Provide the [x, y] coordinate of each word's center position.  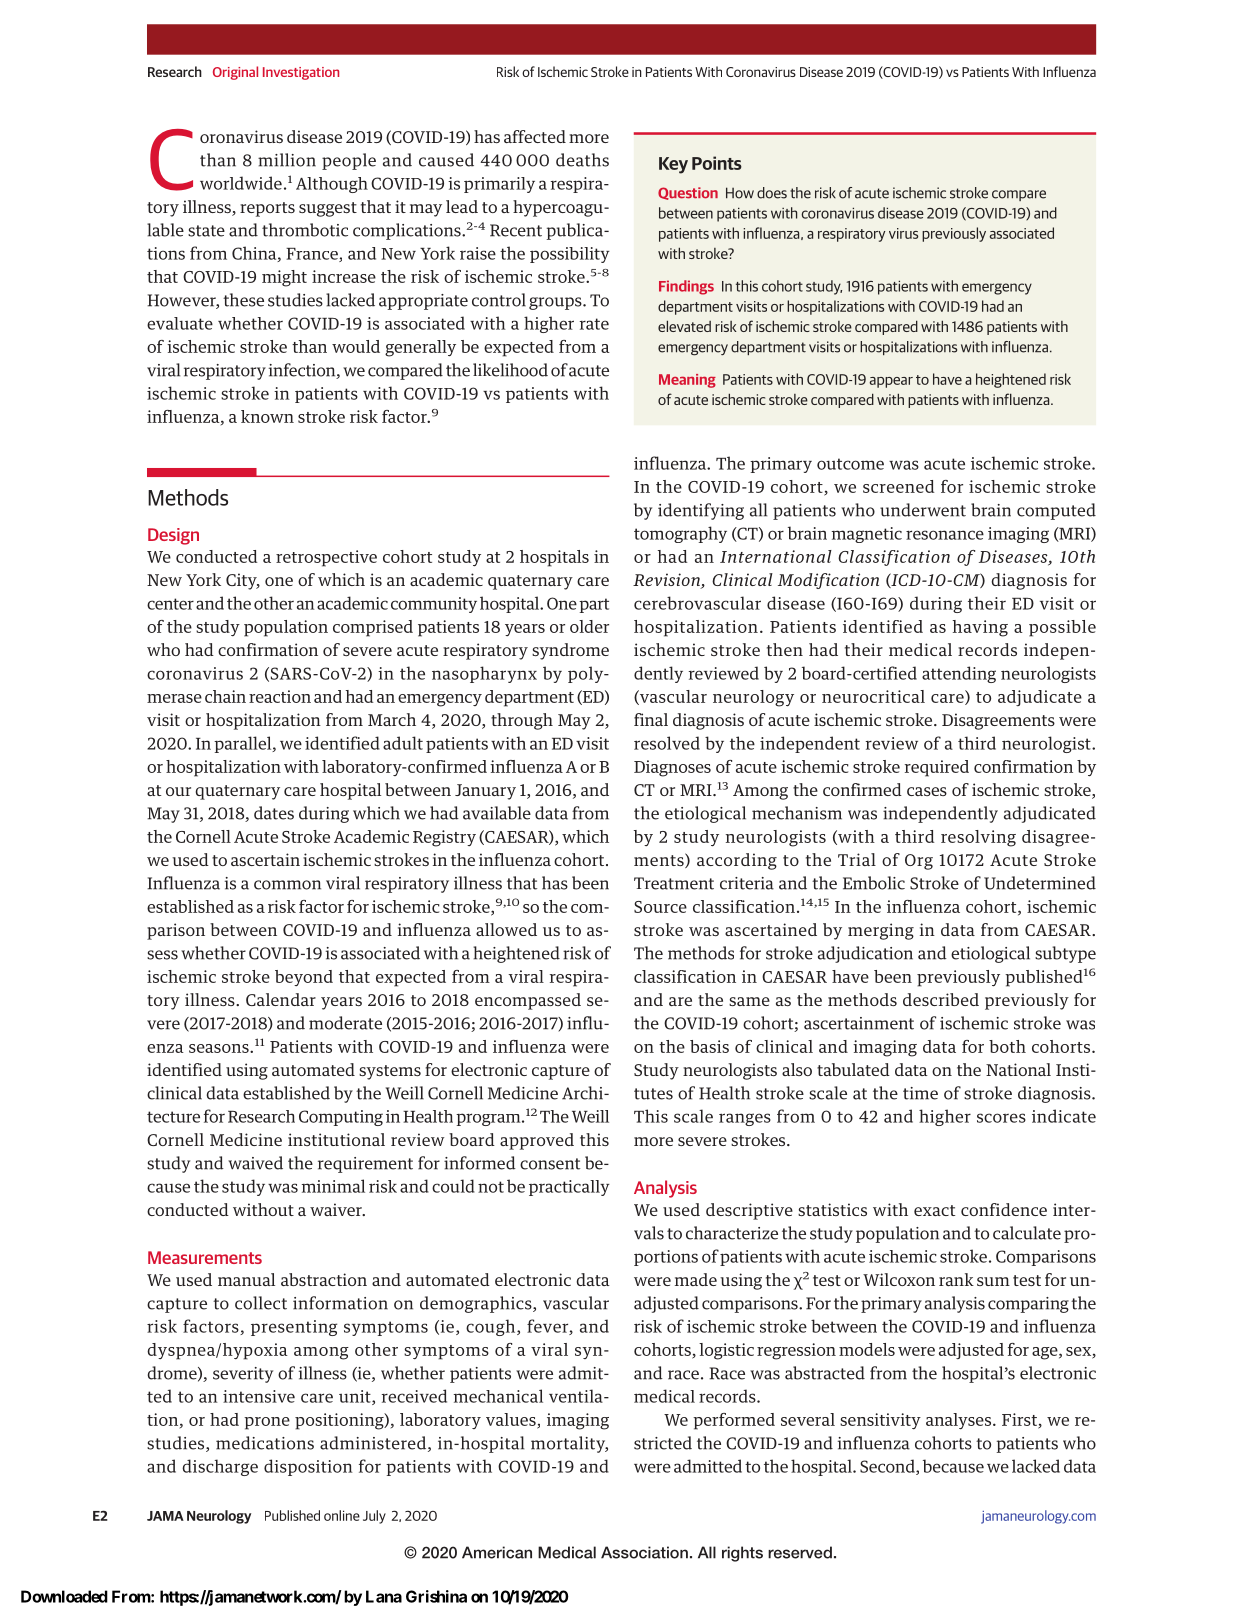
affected [535, 136]
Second [888, 1467]
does [772, 193]
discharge [220, 1467]
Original [235, 73]
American [497, 1552]
